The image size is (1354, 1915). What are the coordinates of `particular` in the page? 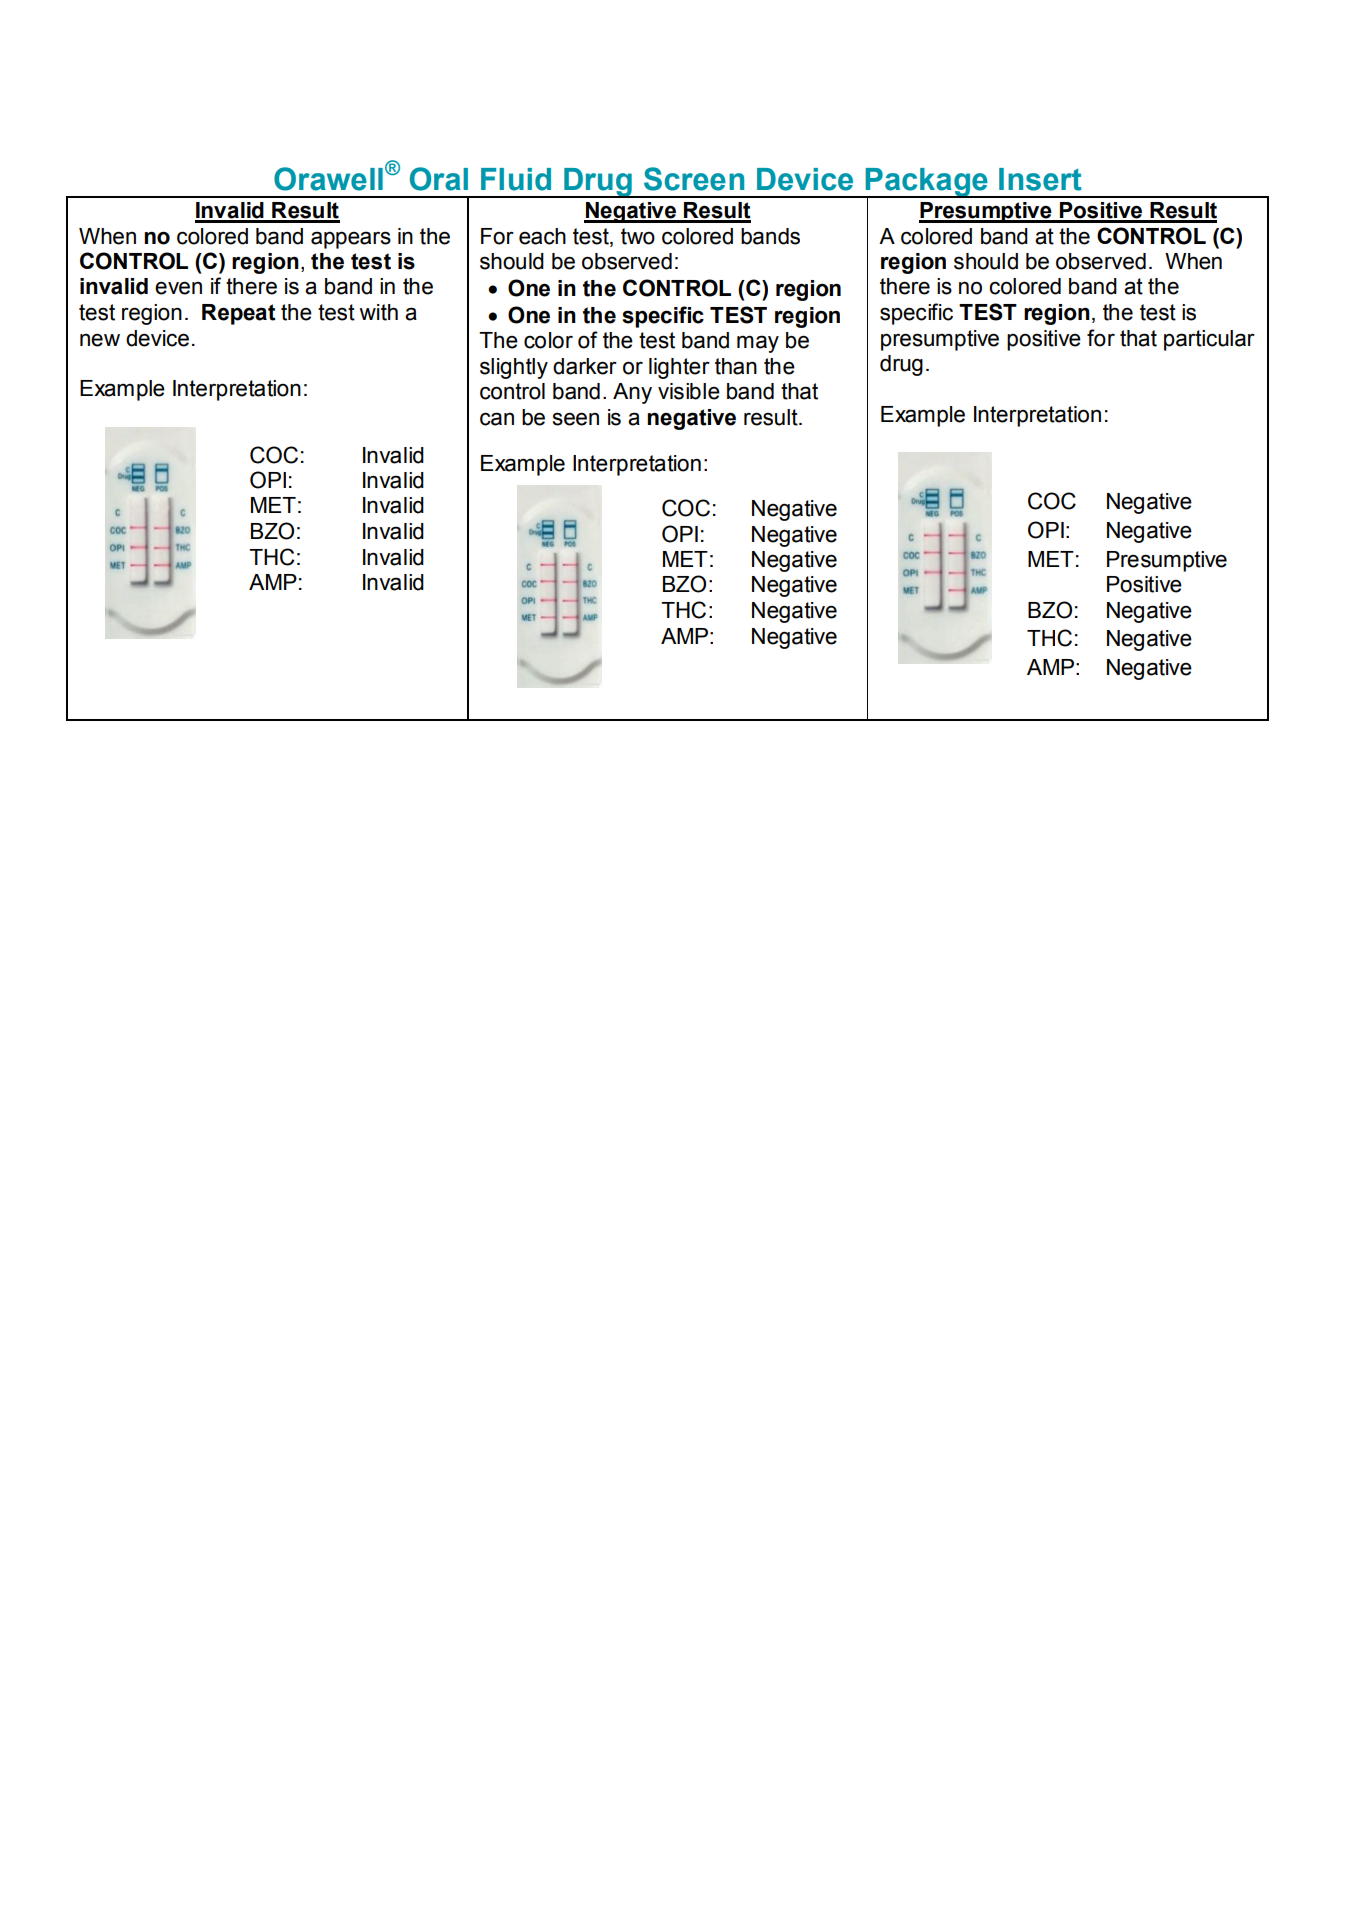 It's located at (1209, 340).
